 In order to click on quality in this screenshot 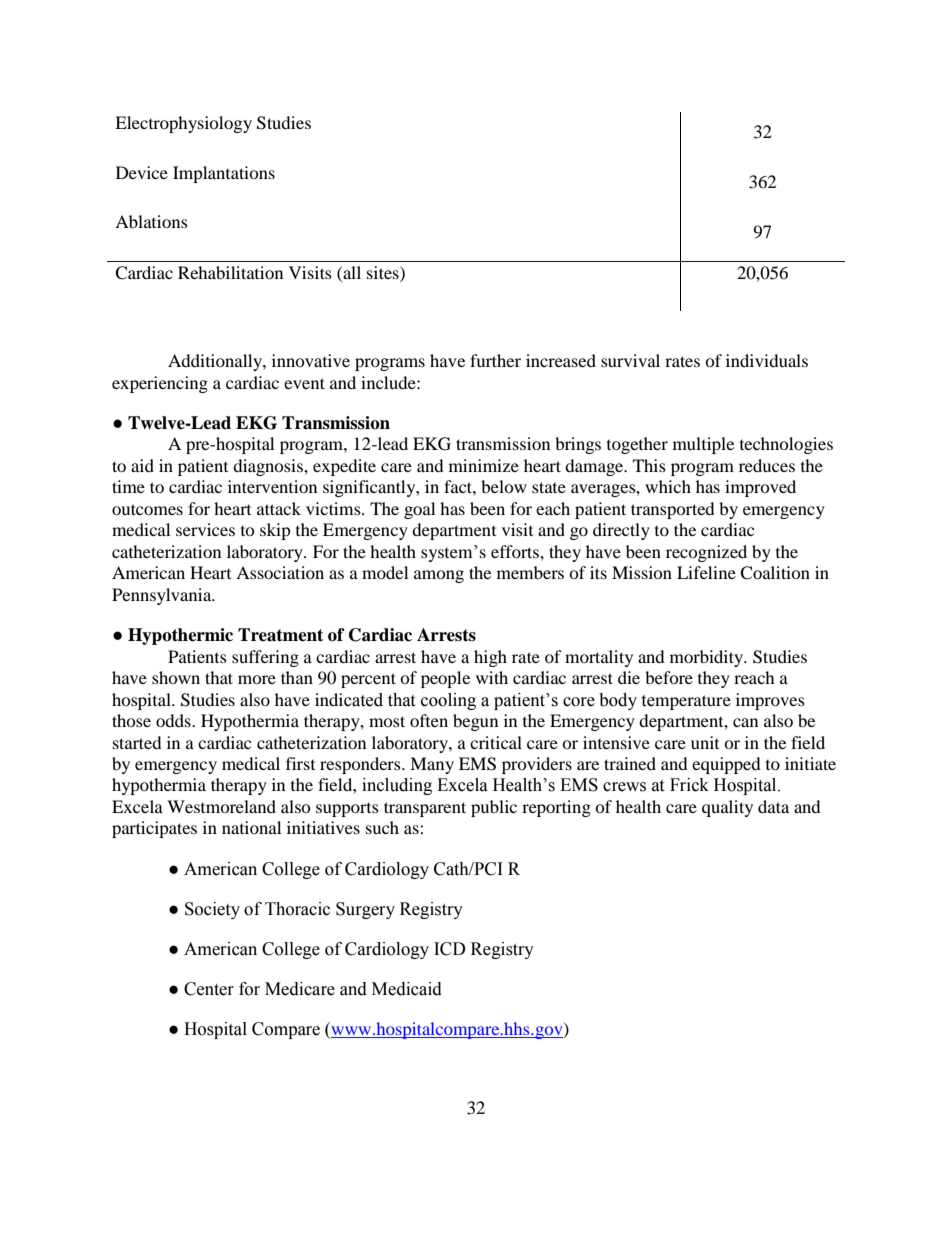, I will do `click(727, 808)`.
